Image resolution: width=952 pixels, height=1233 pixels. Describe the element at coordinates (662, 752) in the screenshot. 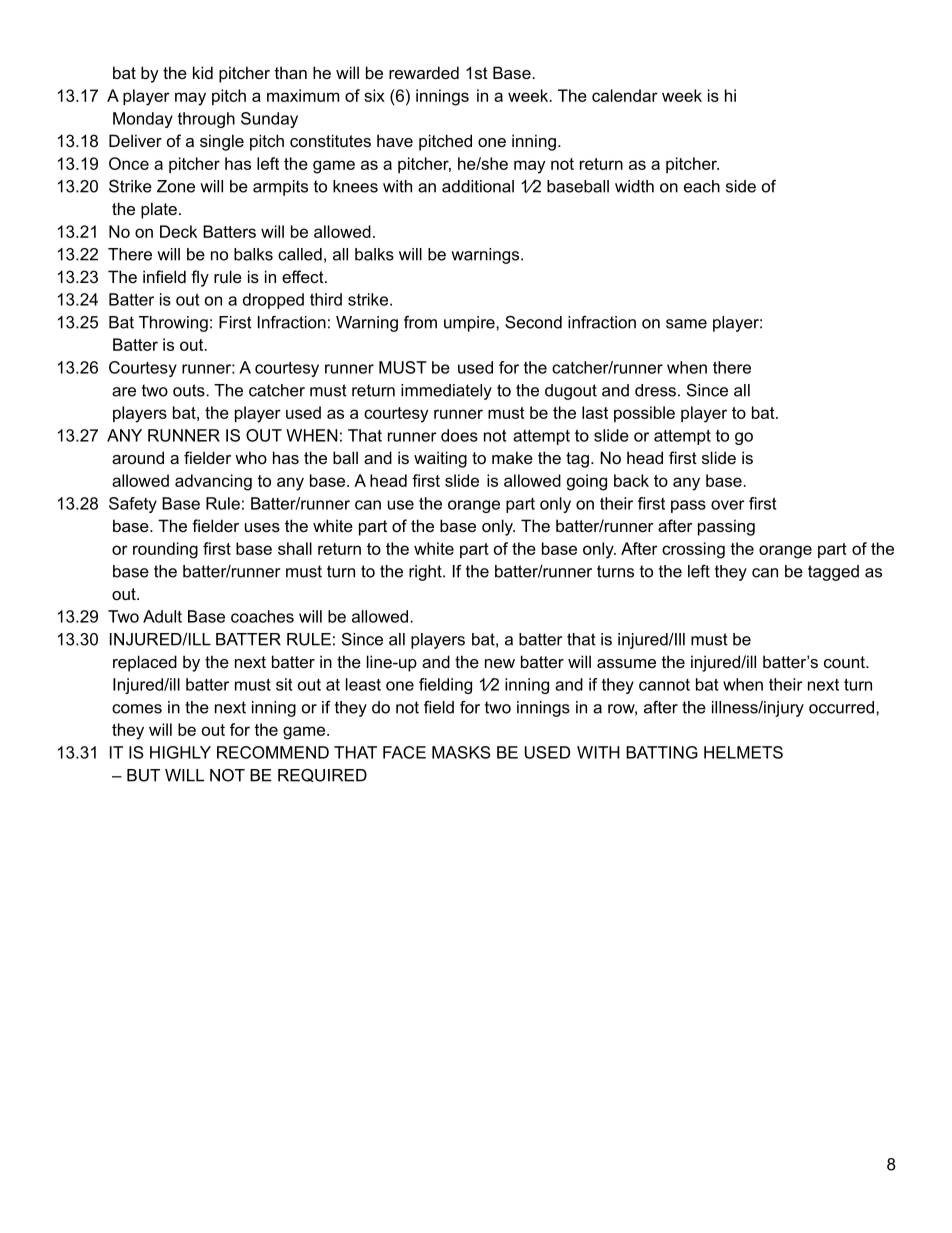

I see `BATTING` at that location.
